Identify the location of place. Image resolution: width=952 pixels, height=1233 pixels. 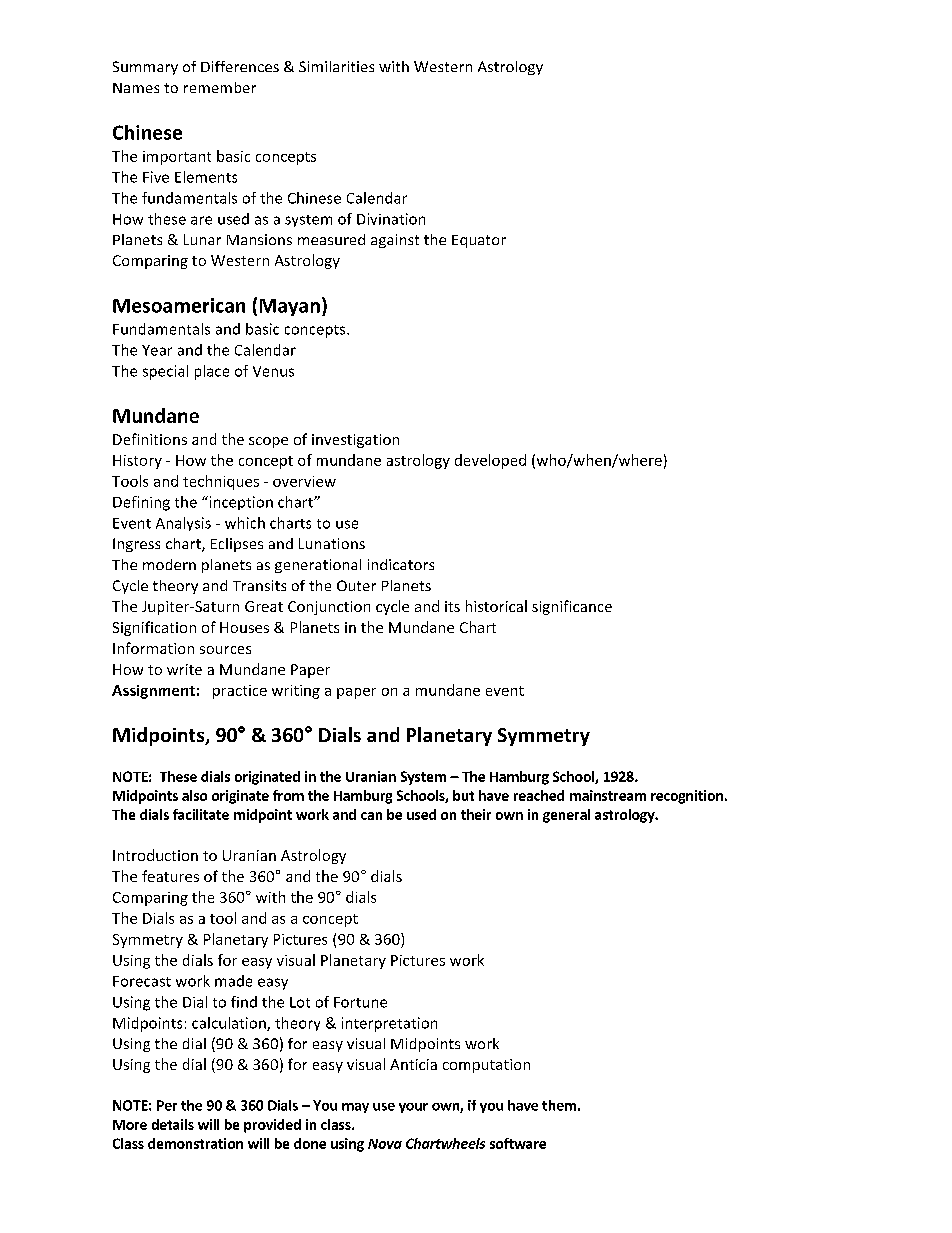
(212, 372).
